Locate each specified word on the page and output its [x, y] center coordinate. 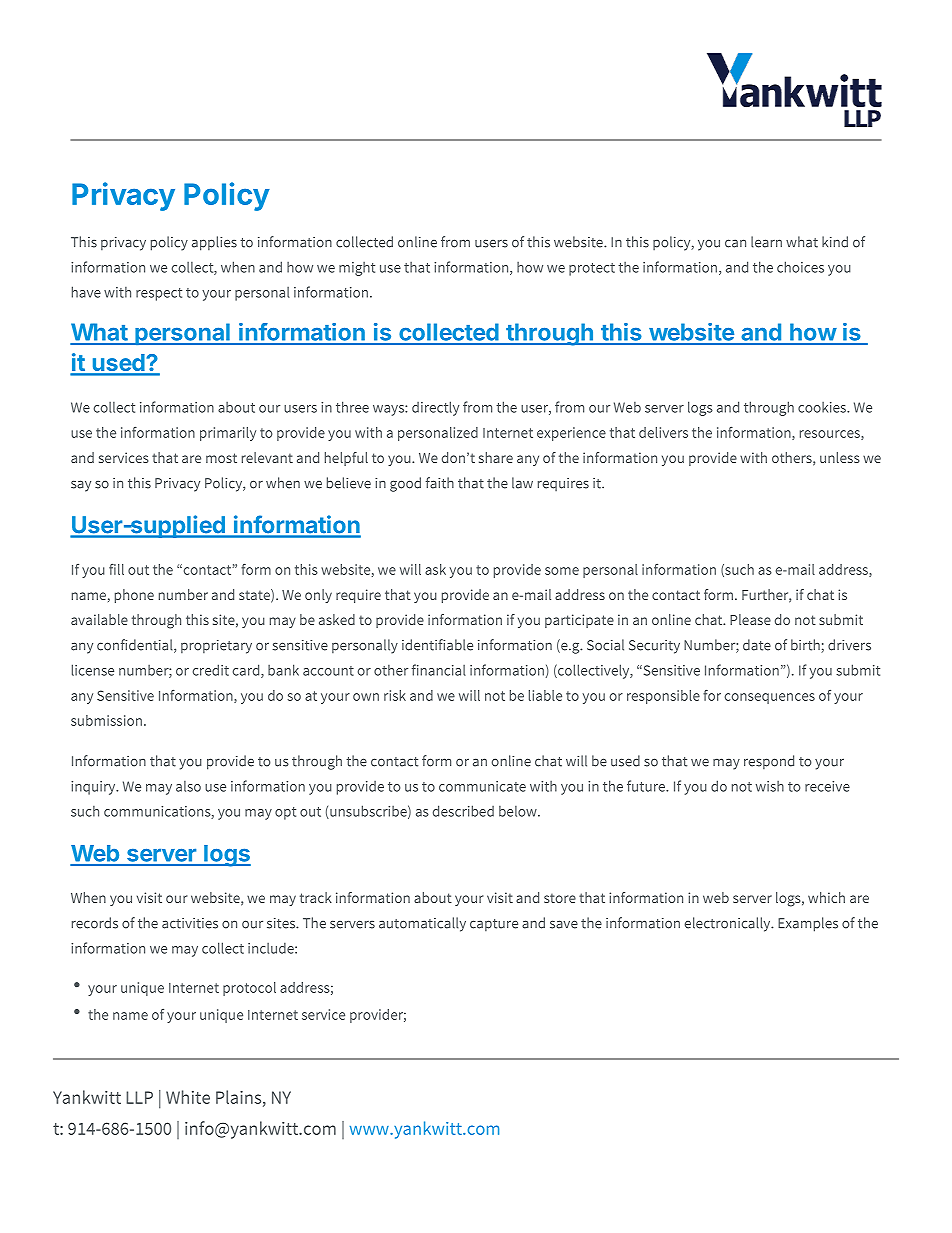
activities [190, 923]
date [757, 645]
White [188, 1097]
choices [800, 267]
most [221, 458]
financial [439, 670]
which [826, 897]
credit [211, 670]
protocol [249, 989]
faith [440, 483]
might [357, 269]
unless [840, 457]
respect [159, 294]
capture [494, 925]
